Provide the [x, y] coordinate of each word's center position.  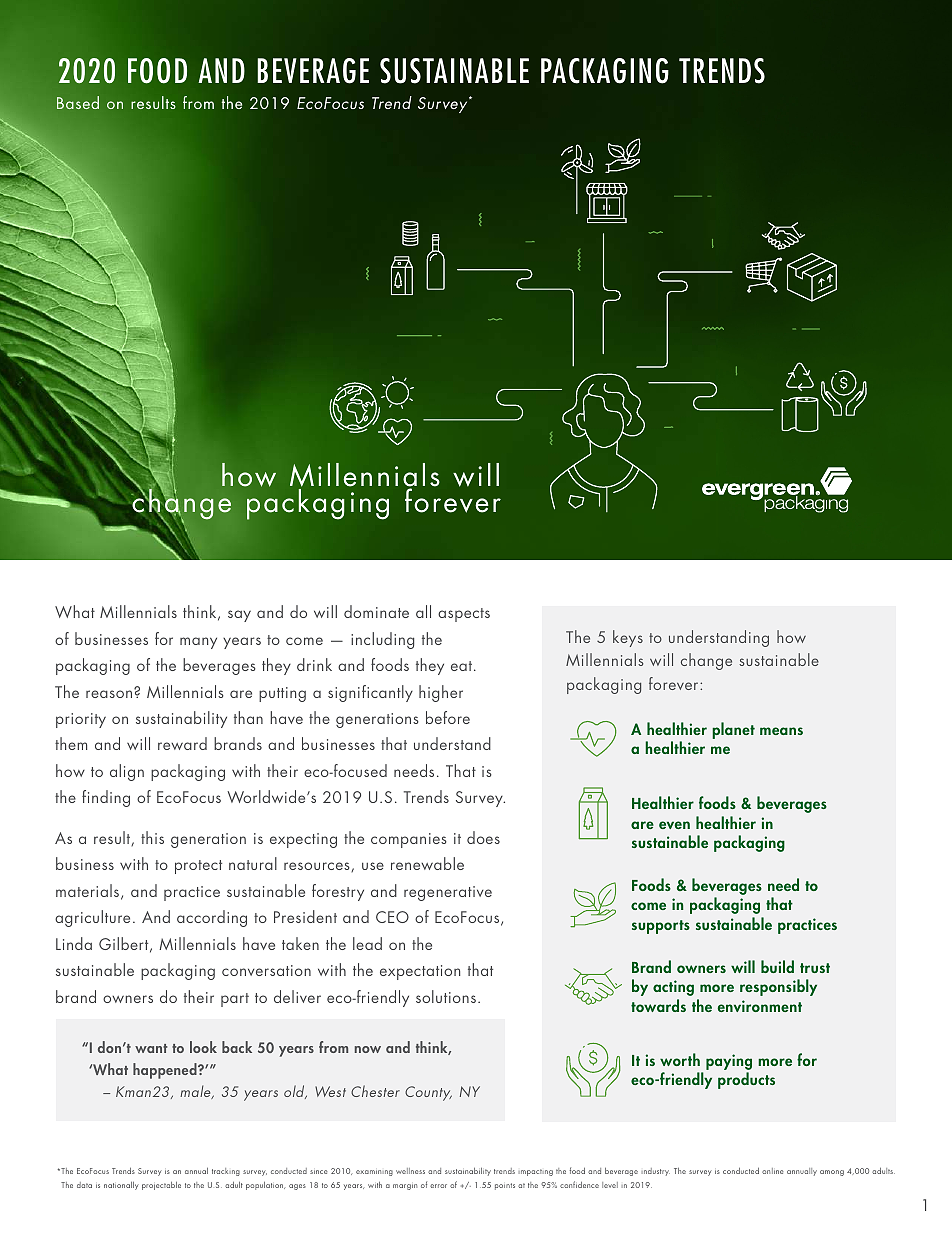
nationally [121, 1186]
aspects [464, 615]
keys [628, 638]
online [772, 1171]
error [438, 1186]
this [152, 837]
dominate [376, 611]
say [239, 616]
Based [78, 102]
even [674, 825]
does [483, 837]
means [781, 731]
